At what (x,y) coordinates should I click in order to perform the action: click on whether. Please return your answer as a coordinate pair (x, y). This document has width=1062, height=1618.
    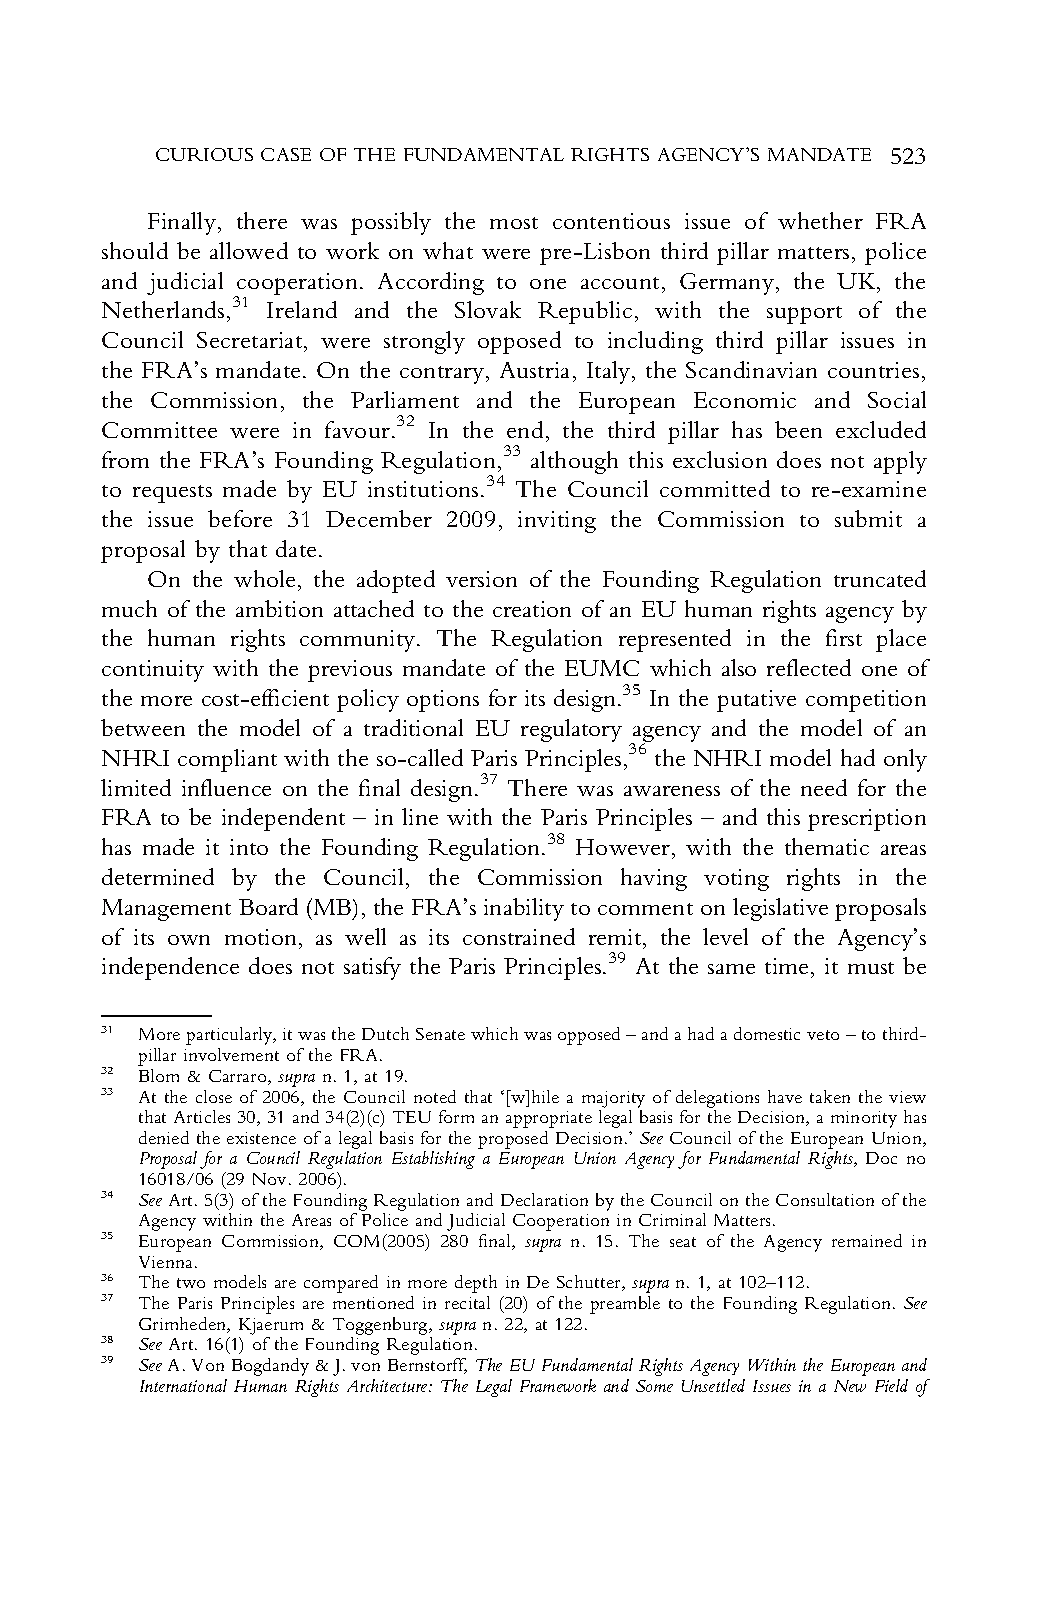
    Looking at the image, I should click on (820, 220).
